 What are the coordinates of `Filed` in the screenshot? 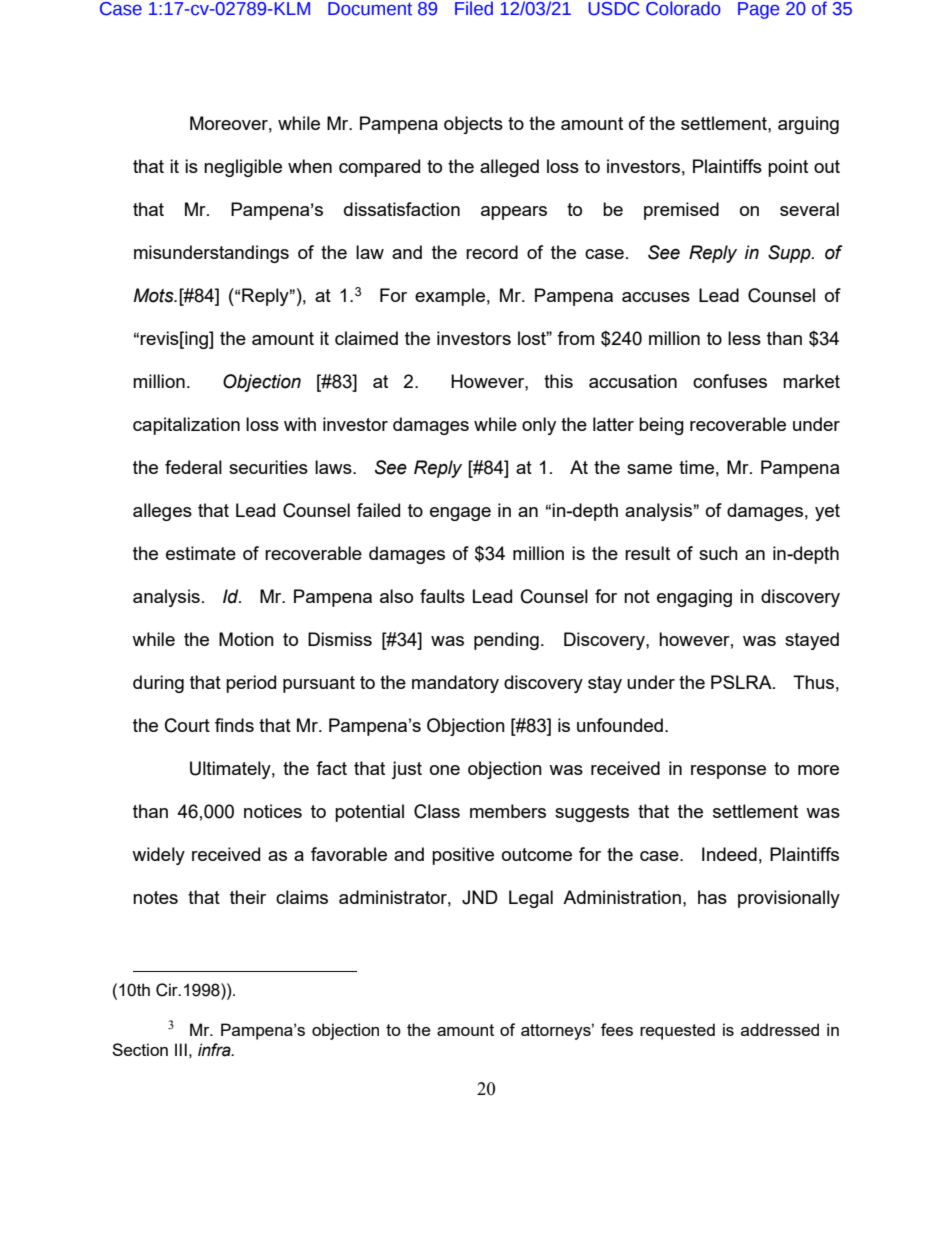 It's located at (474, 8).
